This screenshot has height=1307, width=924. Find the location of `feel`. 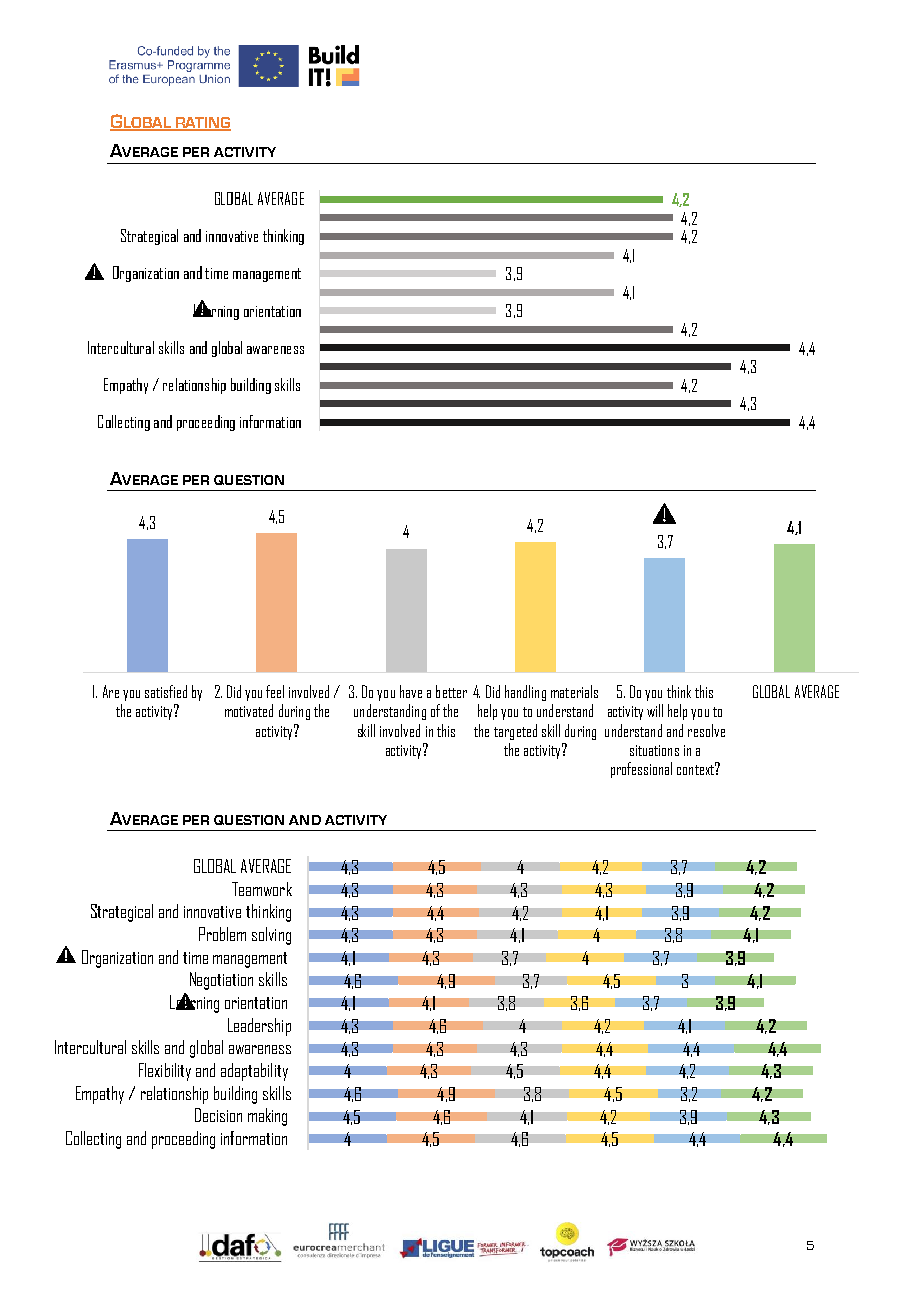

feel is located at coordinates (275, 691).
